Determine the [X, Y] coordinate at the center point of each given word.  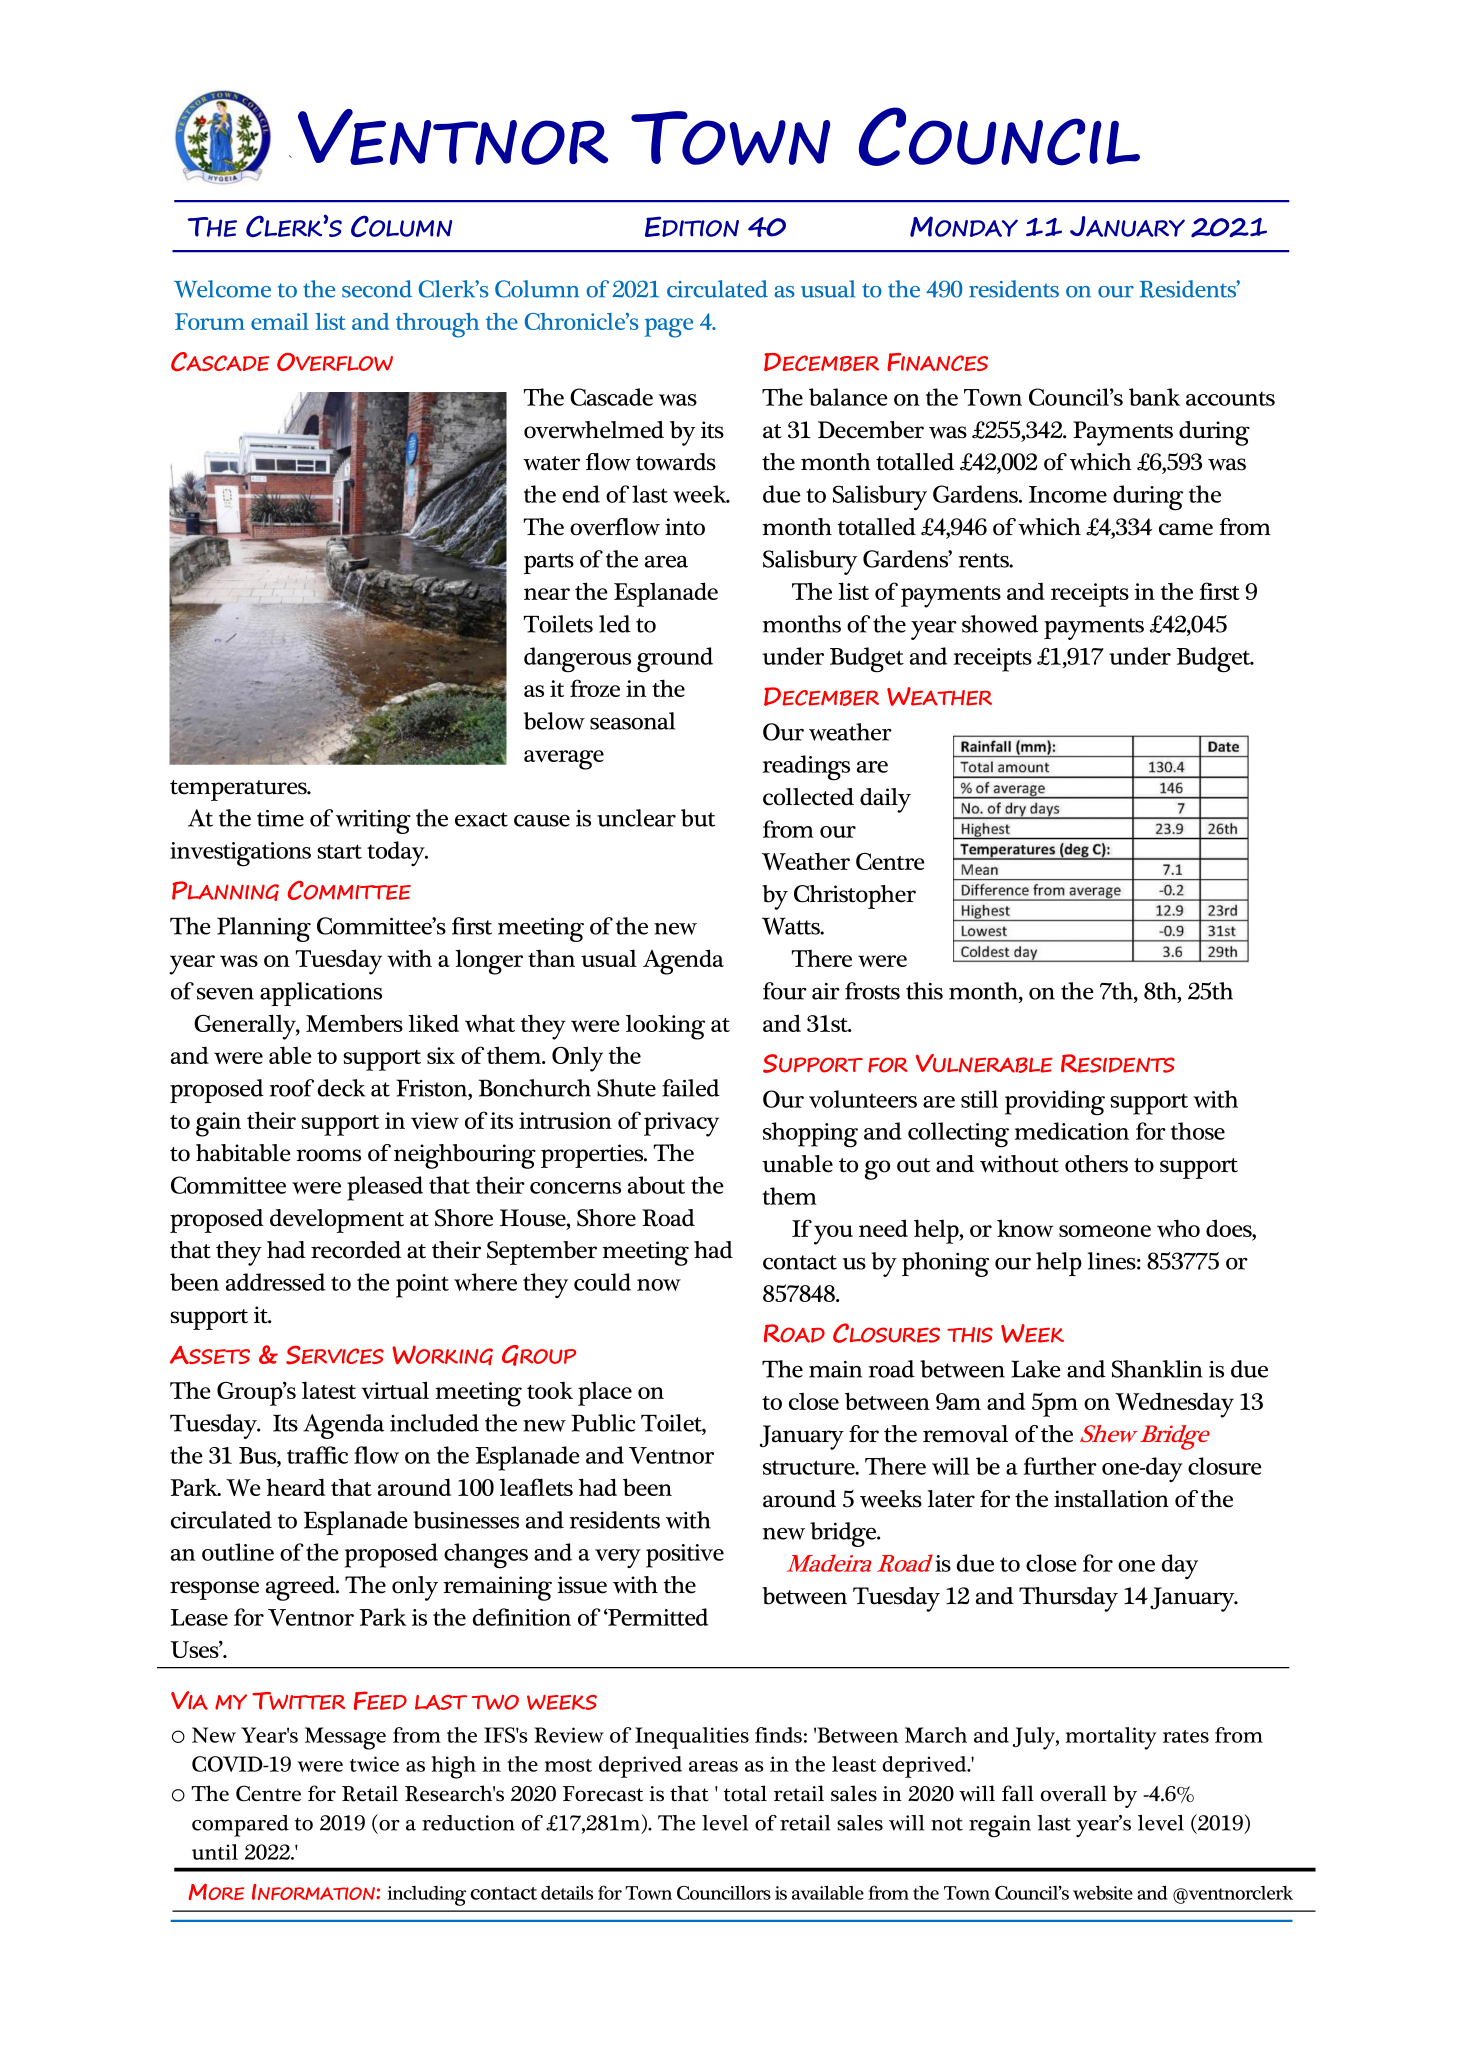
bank [1154, 397]
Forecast [603, 1794]
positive [685, 1556]
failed [691, 1088]
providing [1055, 1103]
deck [341, 1088]
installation [1111, 1499]
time [280, 818]
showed [1000, 624]
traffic [317, 1455]
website [1103, 1892]
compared [240, 1826]
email [280, 321]
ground [675, 660]
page [668, 328]
